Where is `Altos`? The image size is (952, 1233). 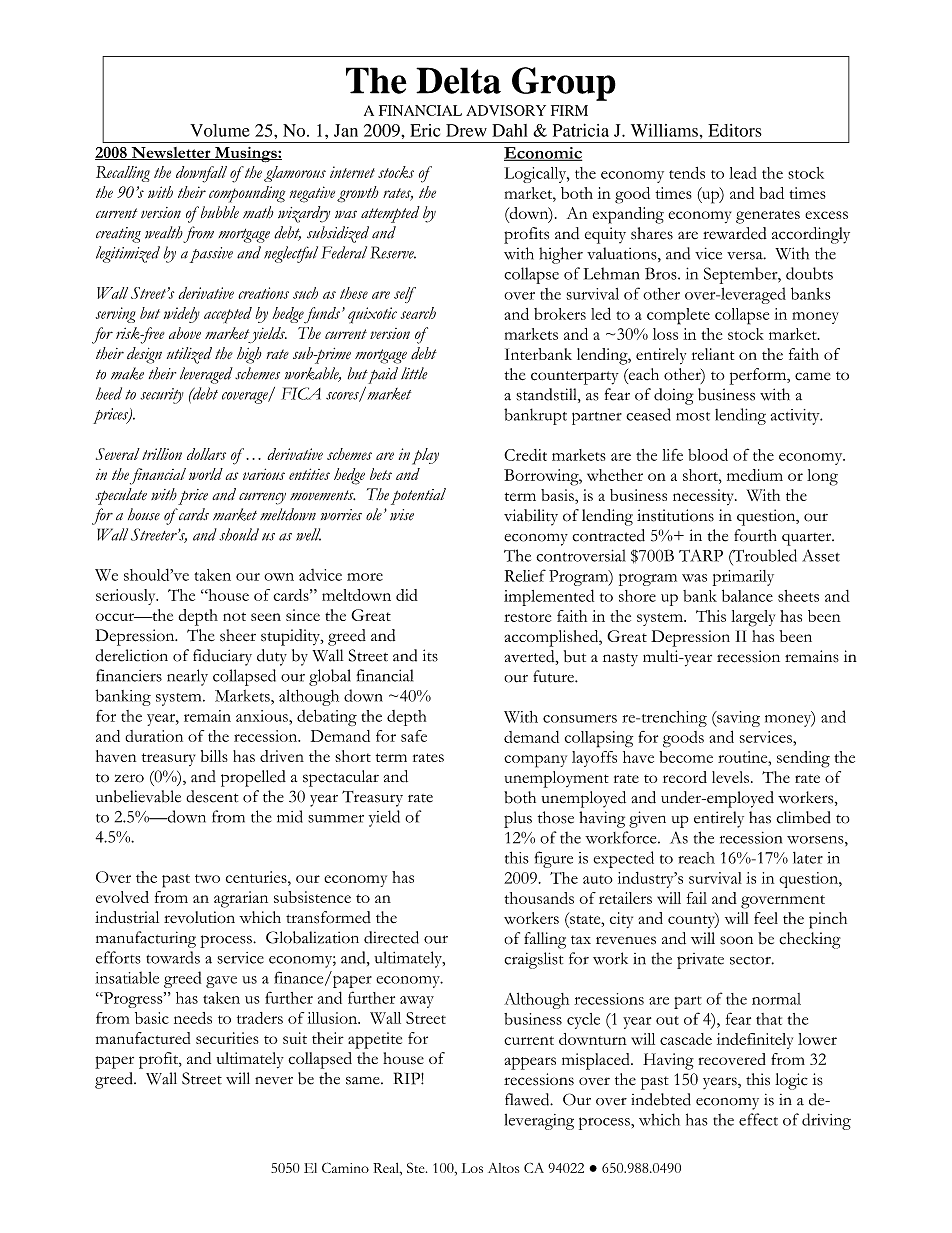 Altos is located at coordinates (503, 1168).
